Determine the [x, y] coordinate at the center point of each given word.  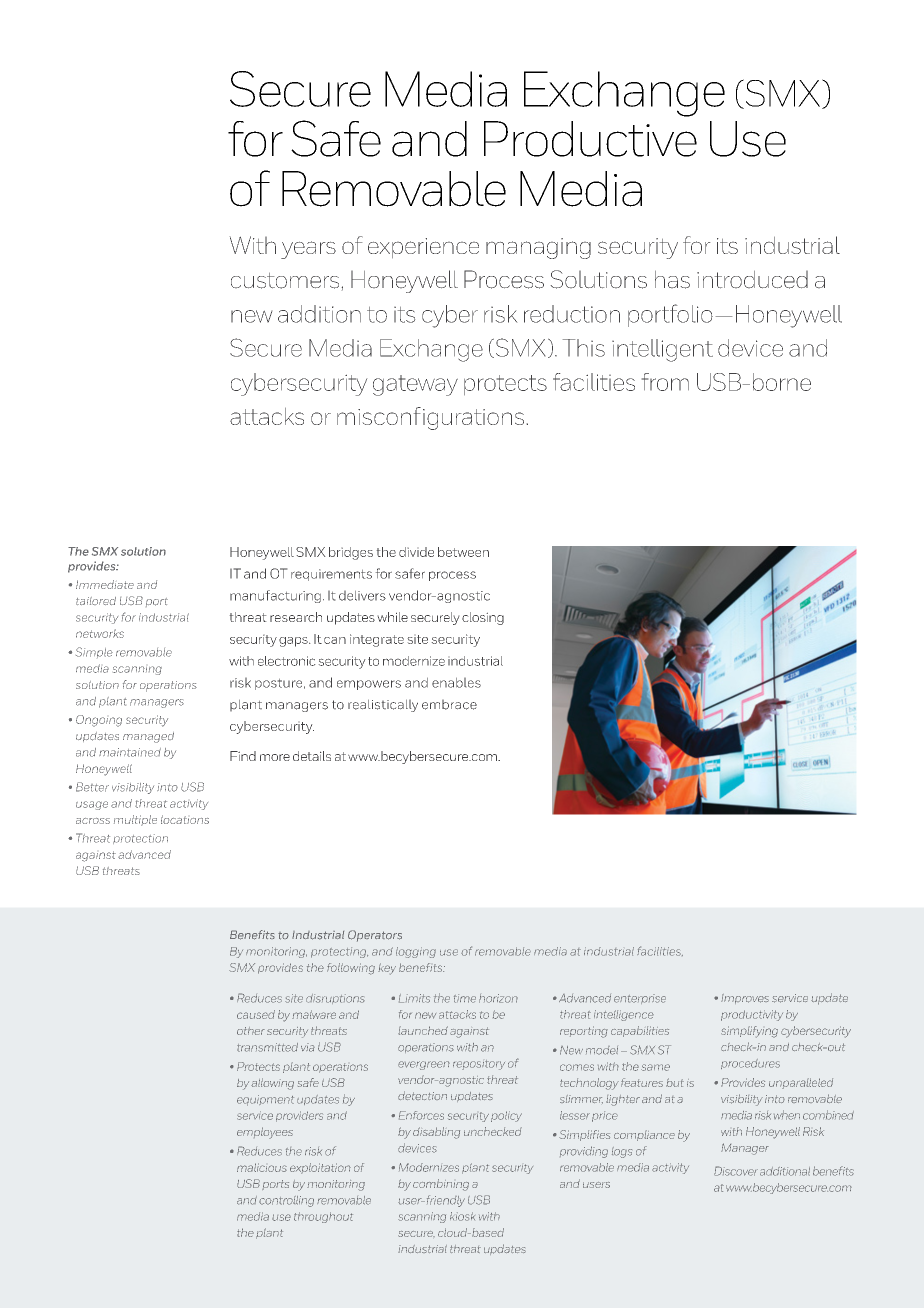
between [463, 552]
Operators [375, 936]
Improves [745, 999]
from [665, 382]
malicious [262, 1167]
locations [185, 819]
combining [441, 1185]
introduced [752, 280]
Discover [736, 1171]
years [308, 250]
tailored [96, 601]
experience [423, 248]
